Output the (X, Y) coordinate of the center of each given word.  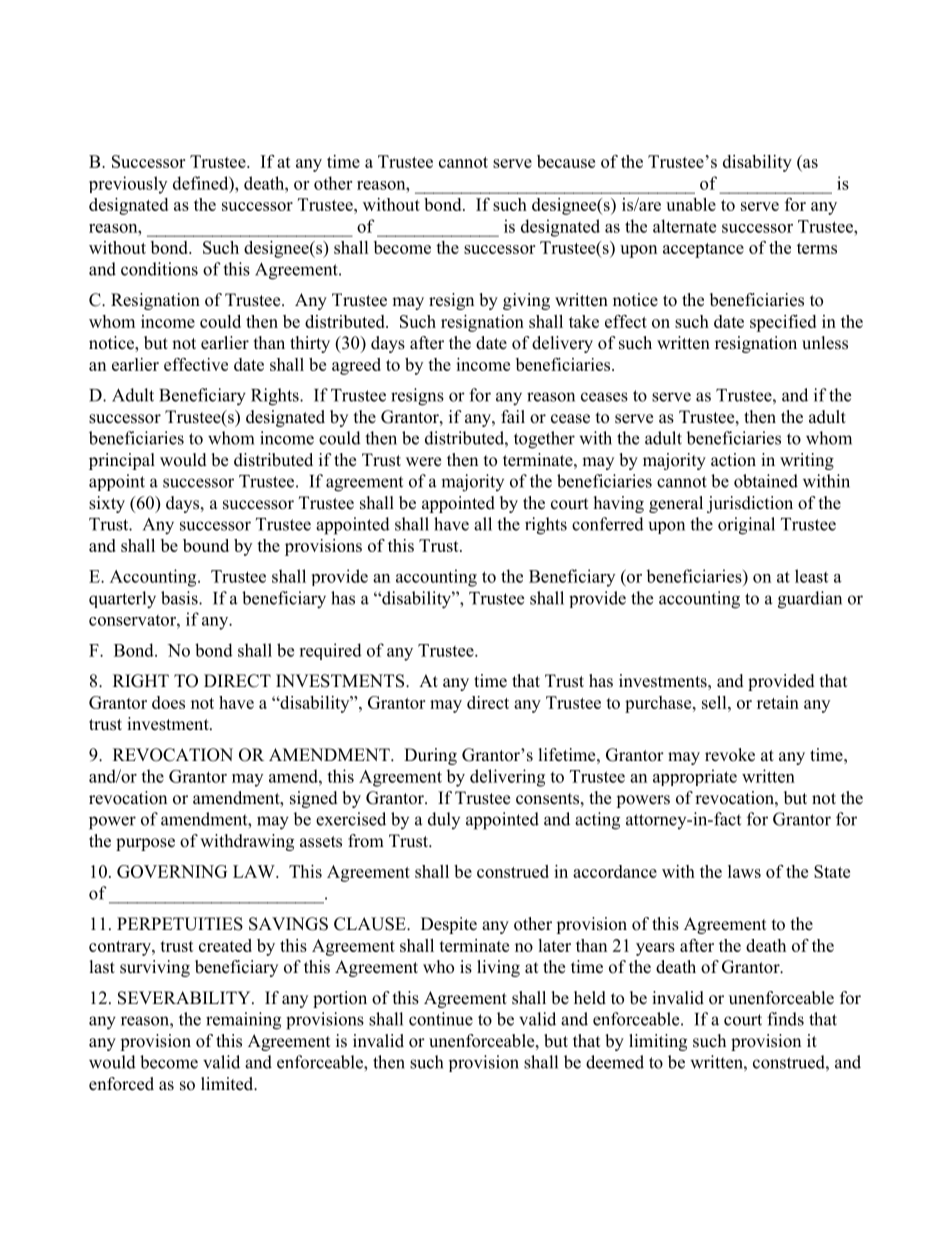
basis (180, 598)
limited (228, 1084)
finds (785, 1019)
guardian (810, 600)
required (330, 651)
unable (691, 204)
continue (441, 1019)
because (566, 161)
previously (128, 185)
